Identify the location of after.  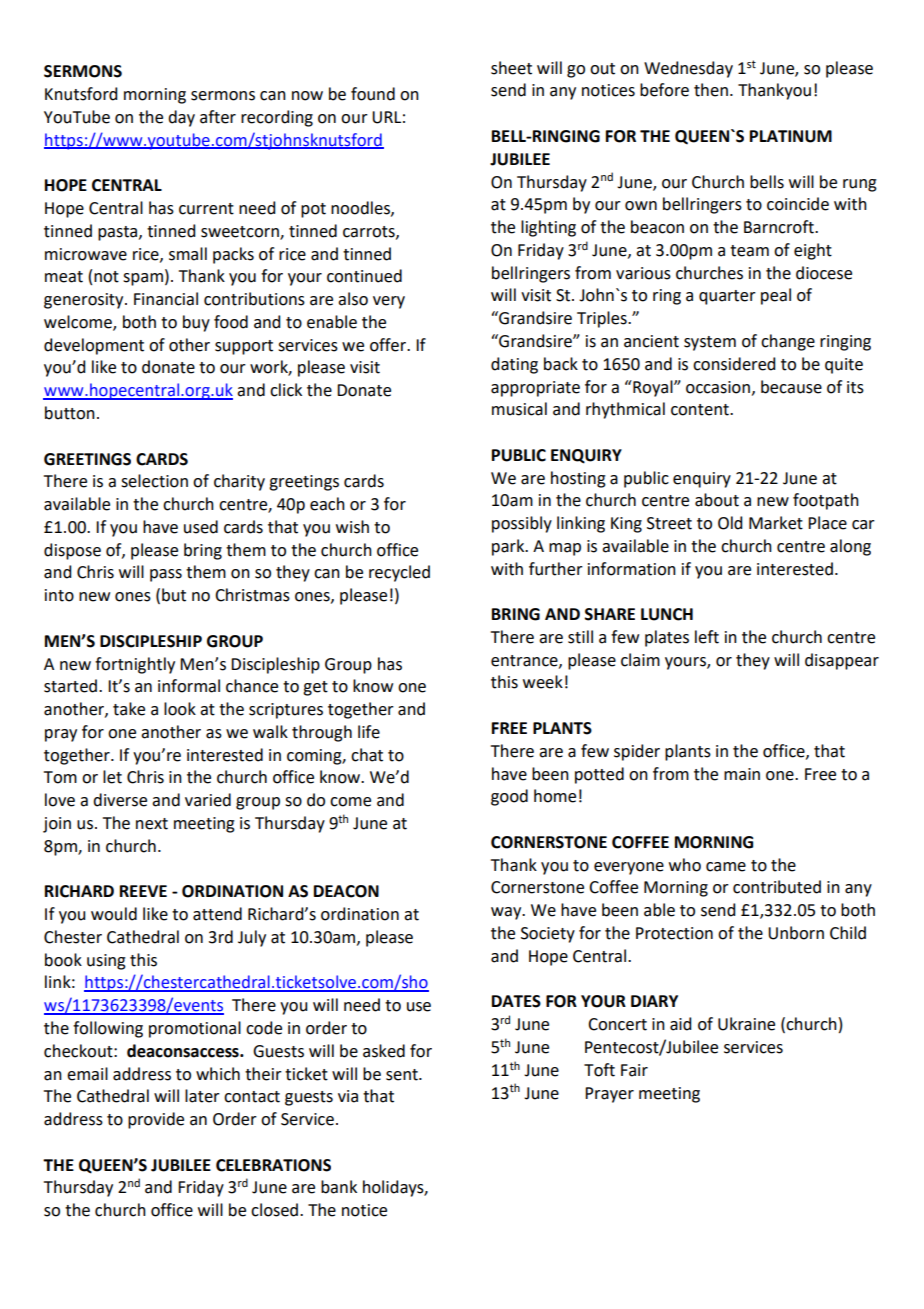
(218, 117).
